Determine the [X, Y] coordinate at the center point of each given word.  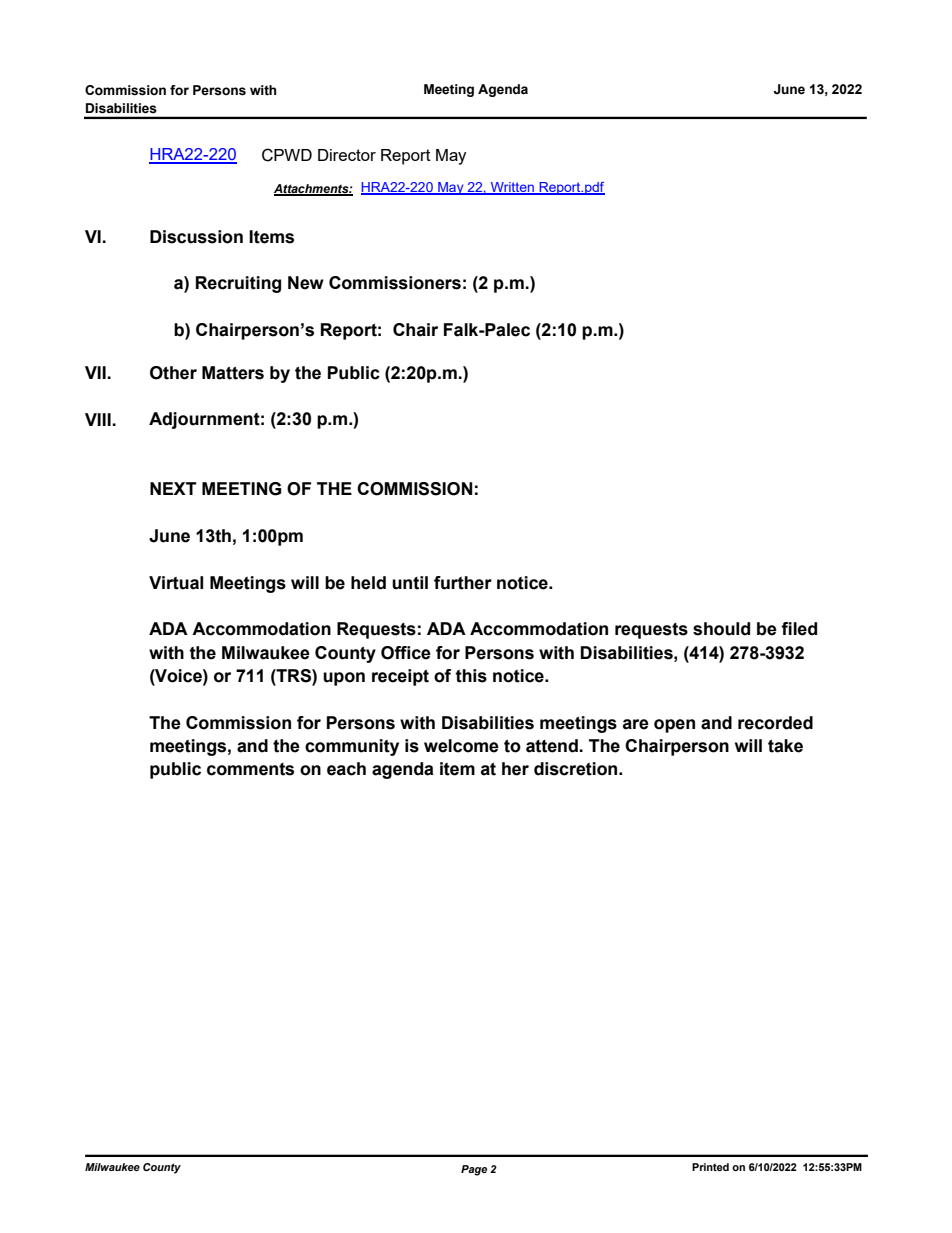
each [346, 769]
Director [347, 155]
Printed [710, 1167]
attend [553, 746]
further [463, 583]
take [785, 746]
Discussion [196, 237]
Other [173, 373]
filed [799, 629]
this [471, 676]
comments [250, 769]
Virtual [176, 583]
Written [512, 188]
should [721, 629]
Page [474, 1170]
